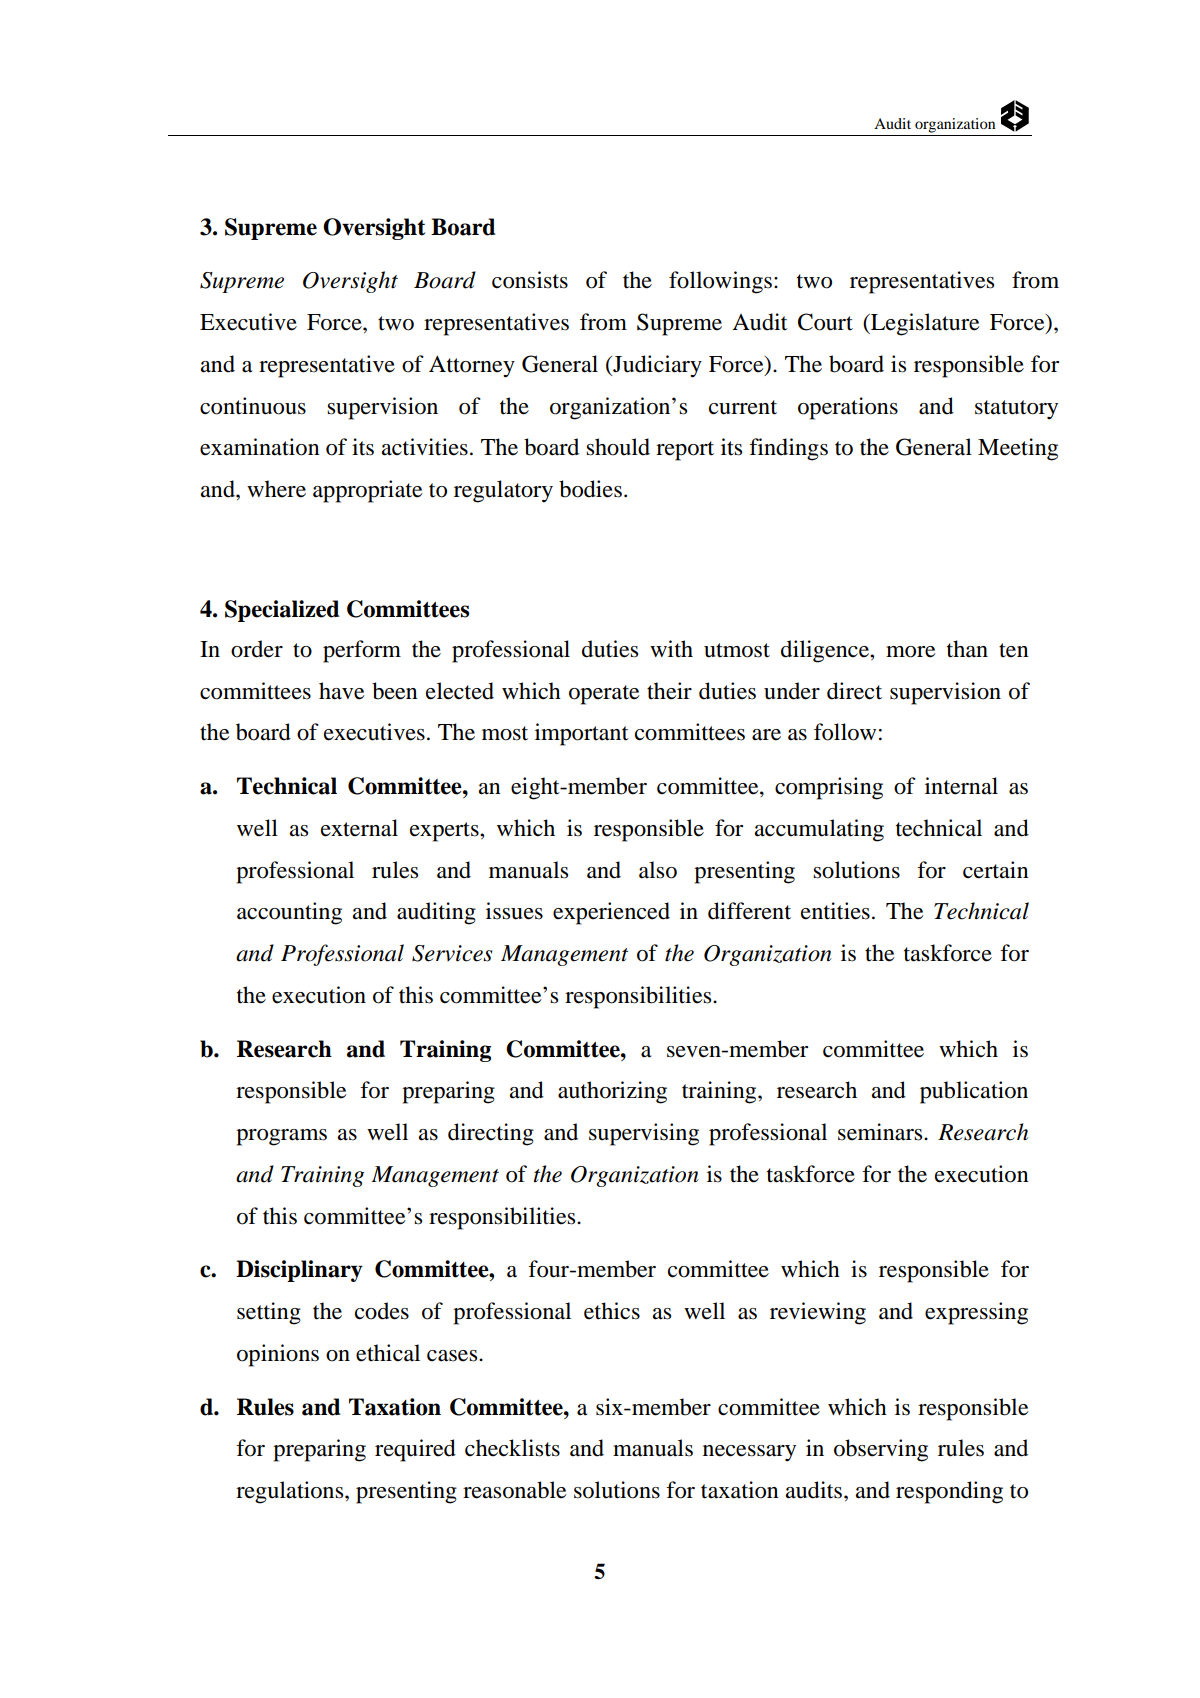 This page has height=1698, width=1200. Describe the element at coordinates (472, 367) in the page. I see `Attorney` at that location.
